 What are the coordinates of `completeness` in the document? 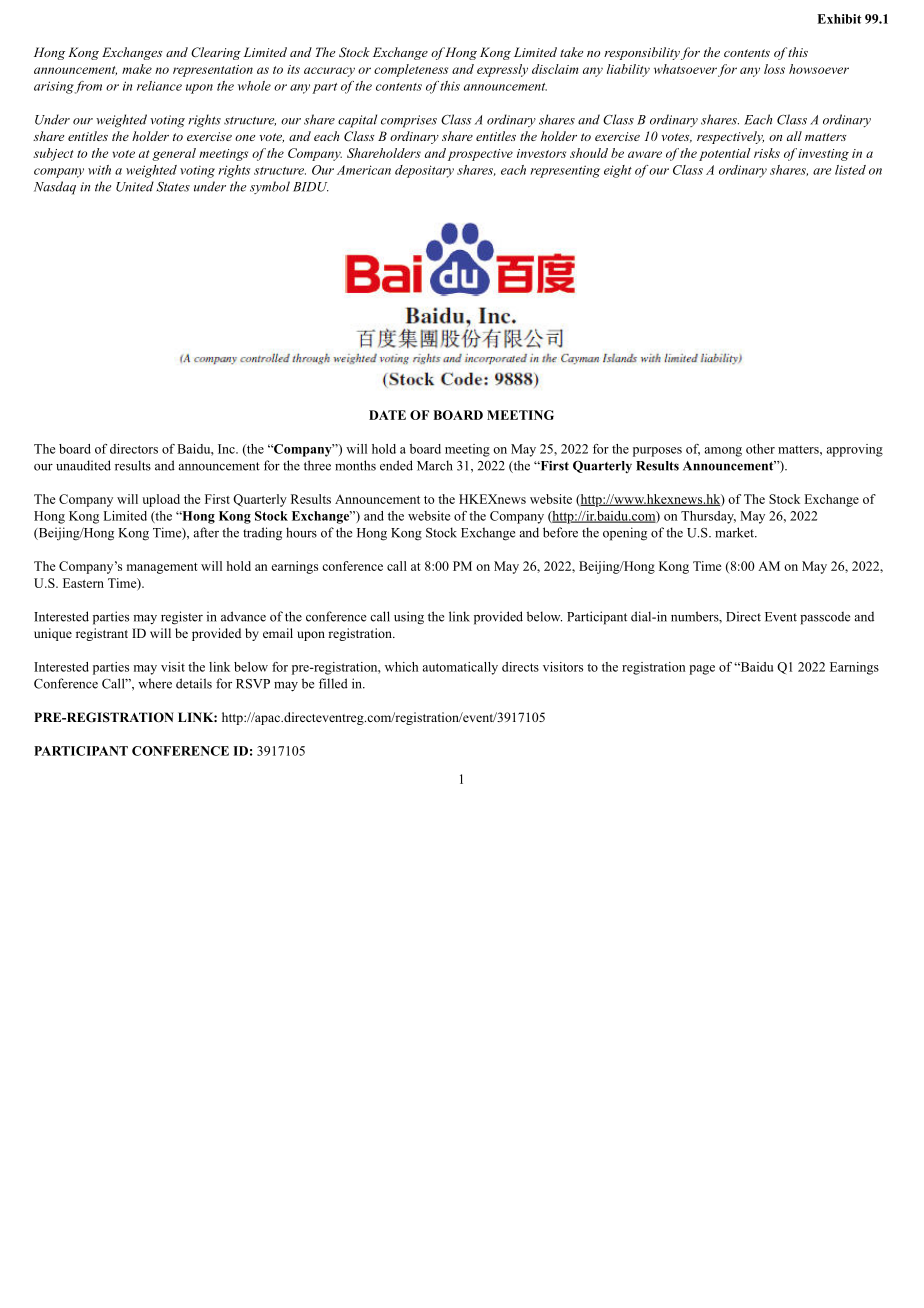 It's located at (411, 70).
